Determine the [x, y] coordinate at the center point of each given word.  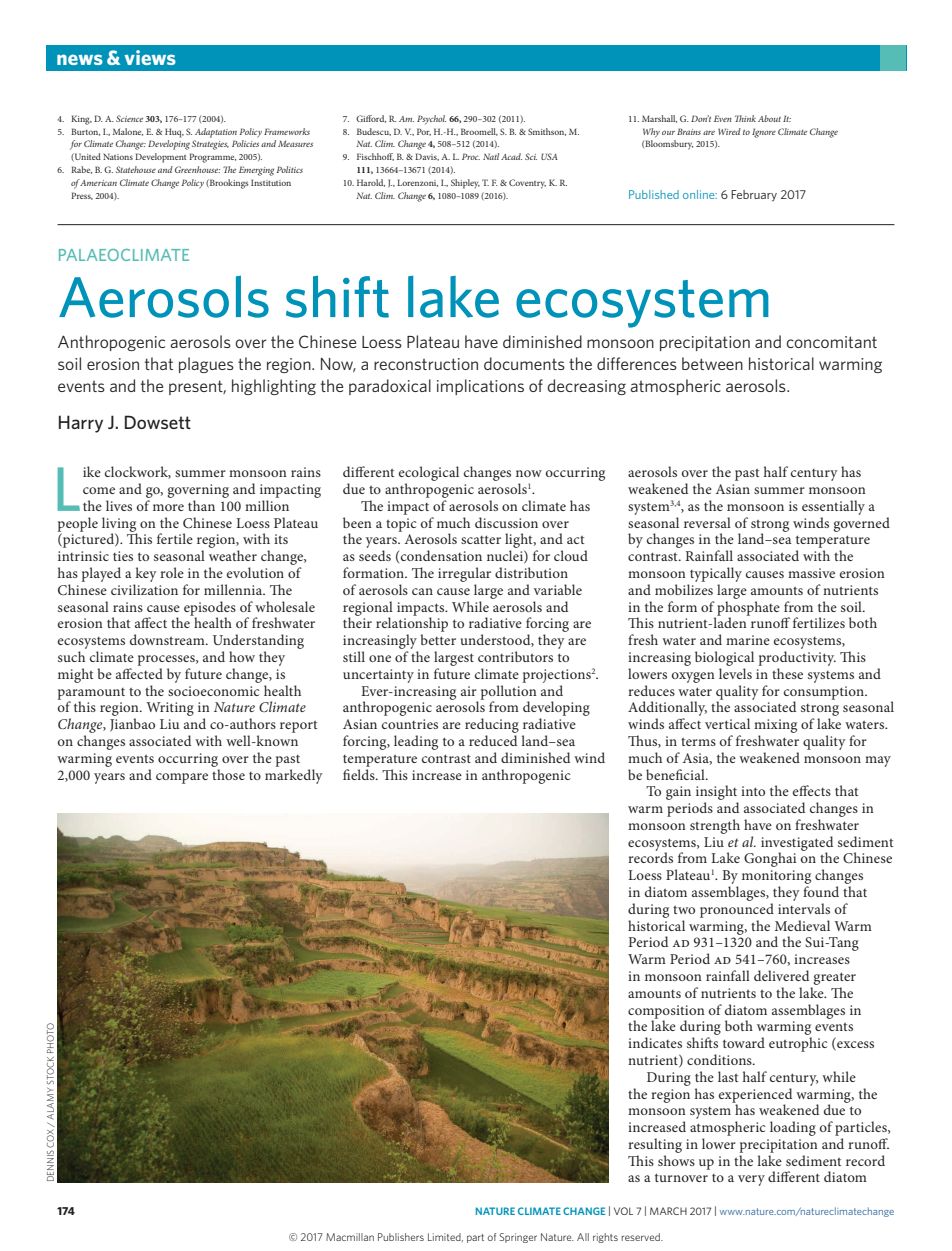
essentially [833, 507]
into [753, 791]
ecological [429, 475]
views [150, 57]
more [168, 507]
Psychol [431, 120]
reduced [493, 740]
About [769, 118]
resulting [655, 1145]
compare [182, 778]
